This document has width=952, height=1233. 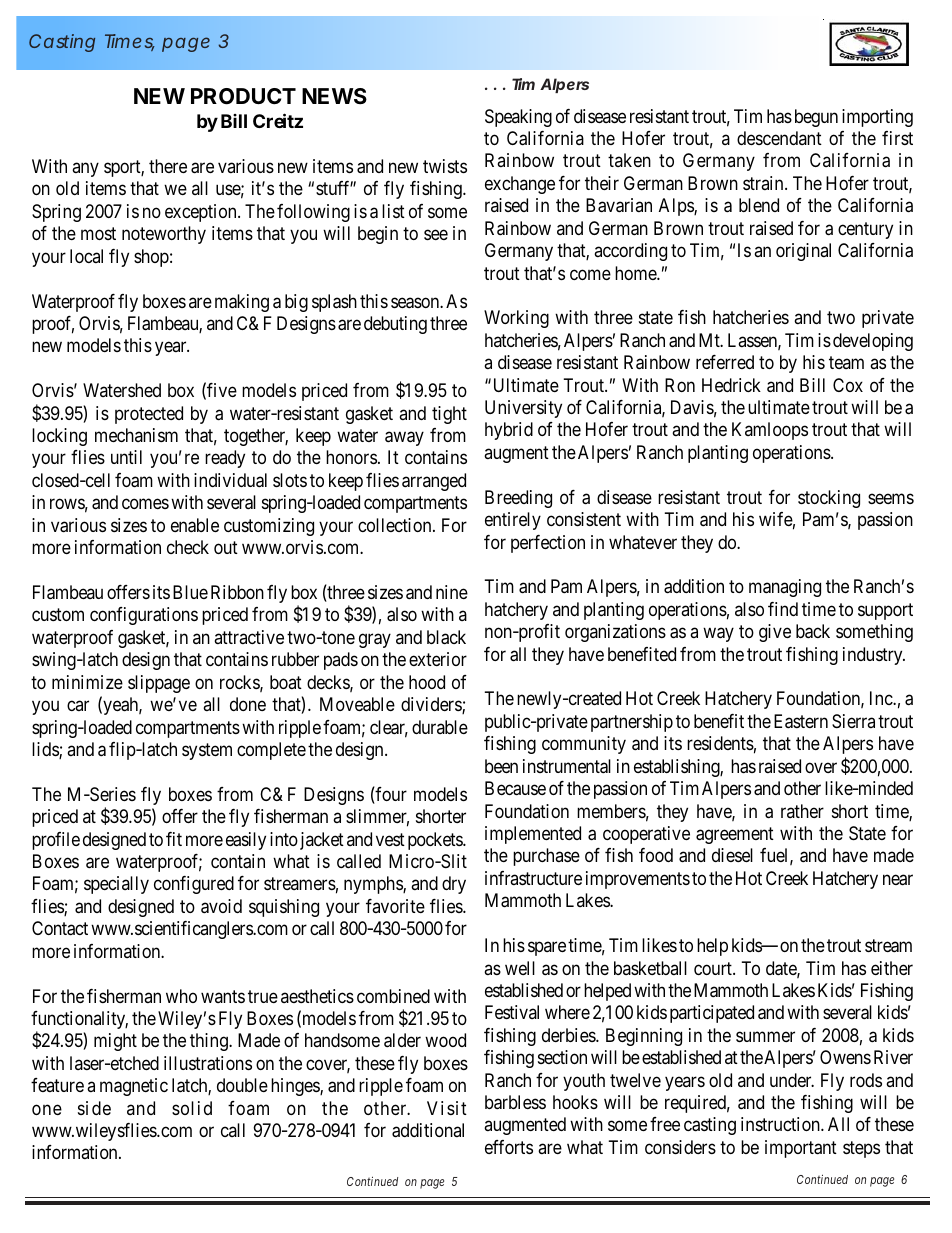 I want to click on until, so click(x=126, y=457).
